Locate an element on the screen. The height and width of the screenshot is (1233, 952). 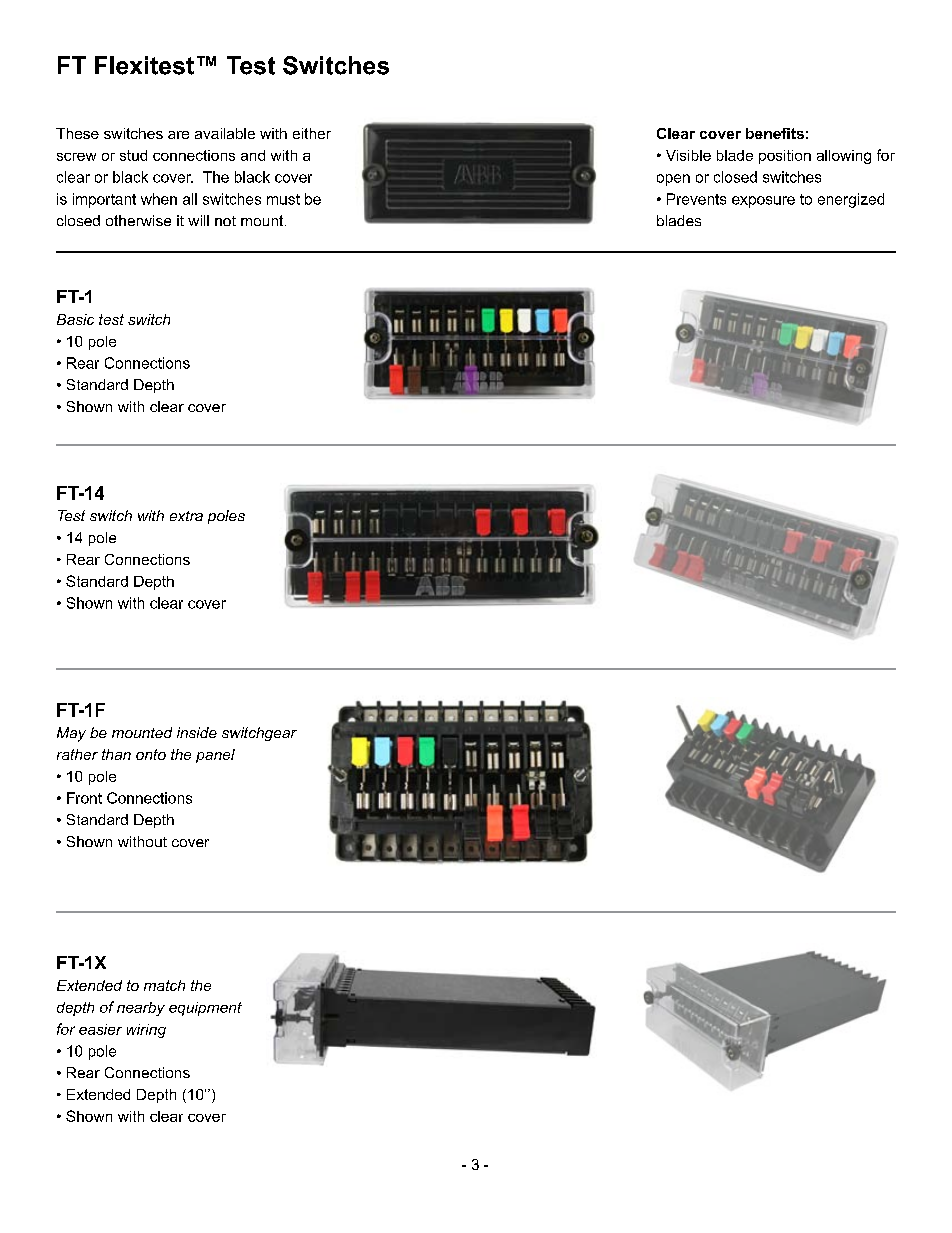
panel is located at coordinates (215, 756).
